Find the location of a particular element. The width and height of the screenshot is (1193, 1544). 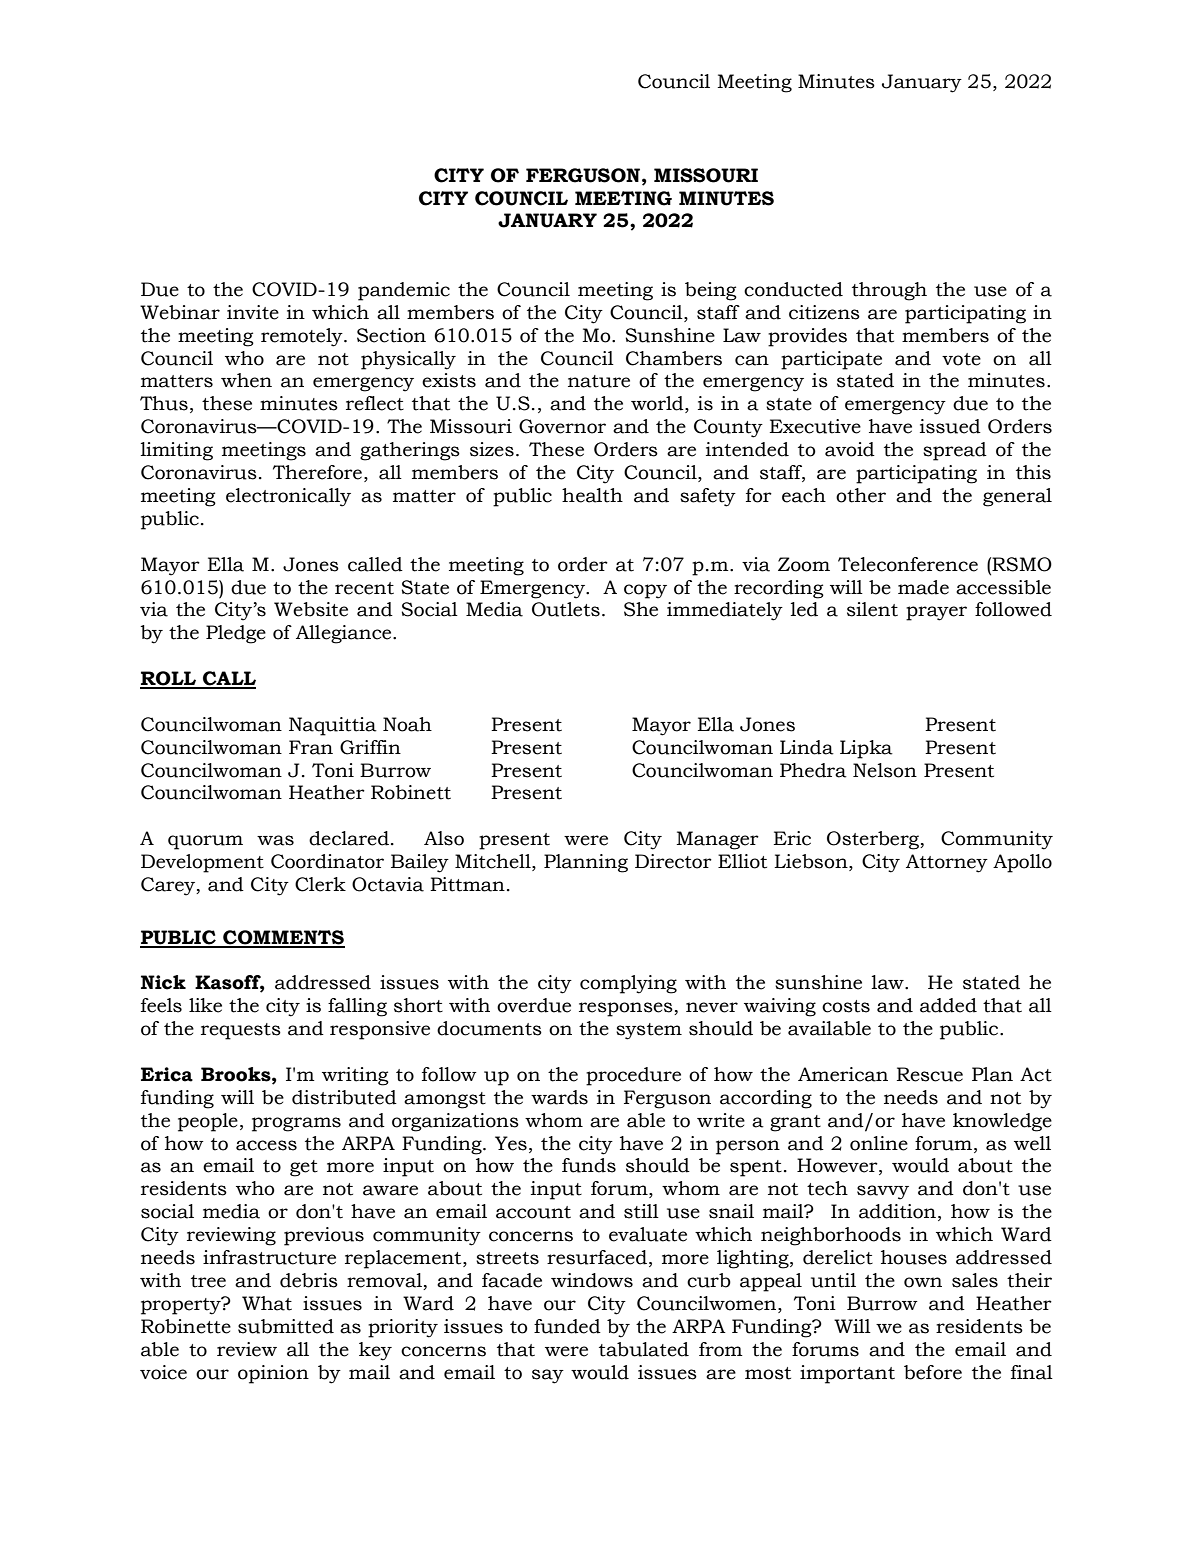

Attorney is located at coordinates (947, 863).
